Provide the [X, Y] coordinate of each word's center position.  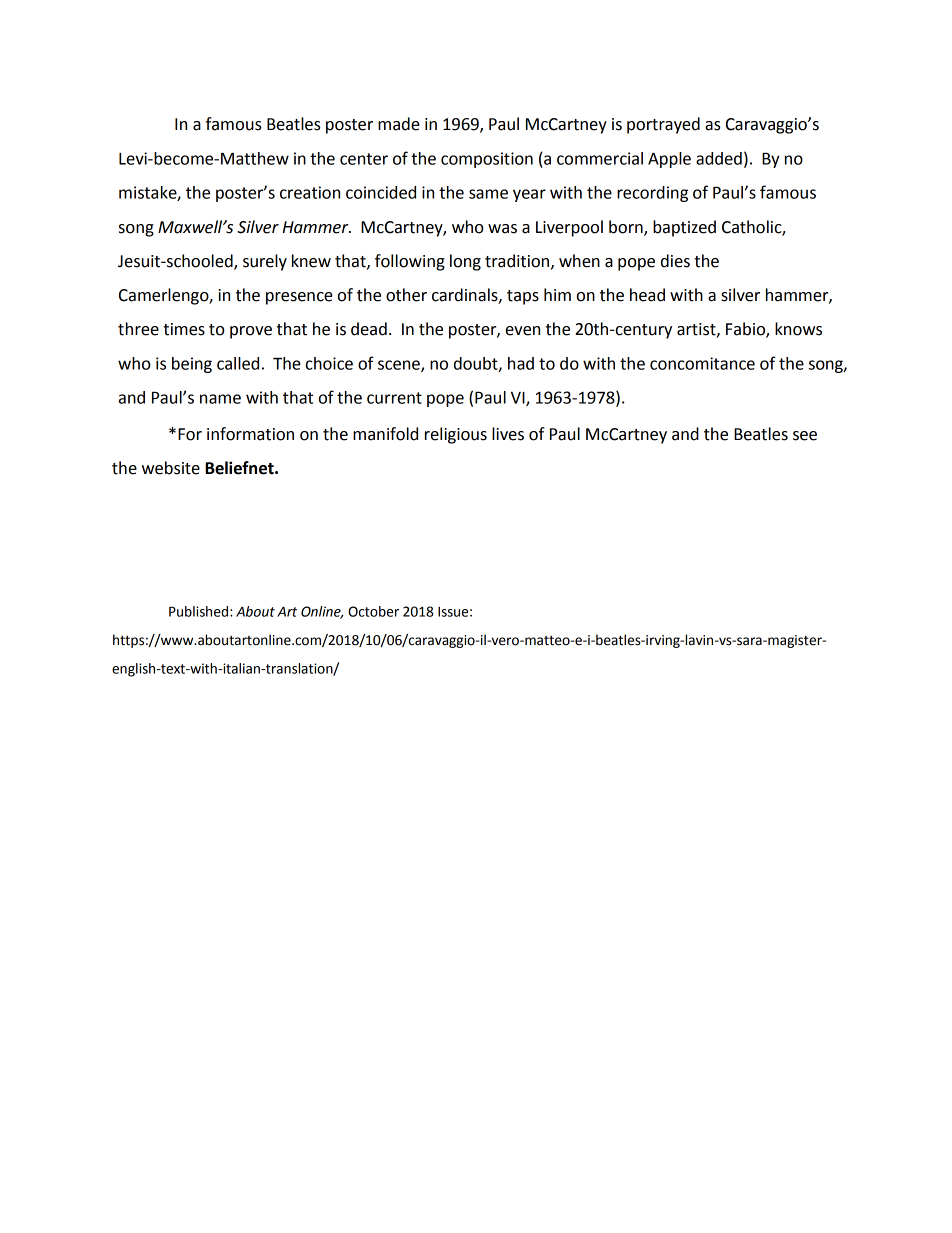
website [171, 468]
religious [456, 435]
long [465, 262]
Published [198, 611]
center [364, 159]
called [238, 363]
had [521, 363]
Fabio [746, 330]
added [719, 158]
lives [508, 434]
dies [675, 261]
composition [487, 160]
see [805, 436]
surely [265, 262]
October [373, 611]
